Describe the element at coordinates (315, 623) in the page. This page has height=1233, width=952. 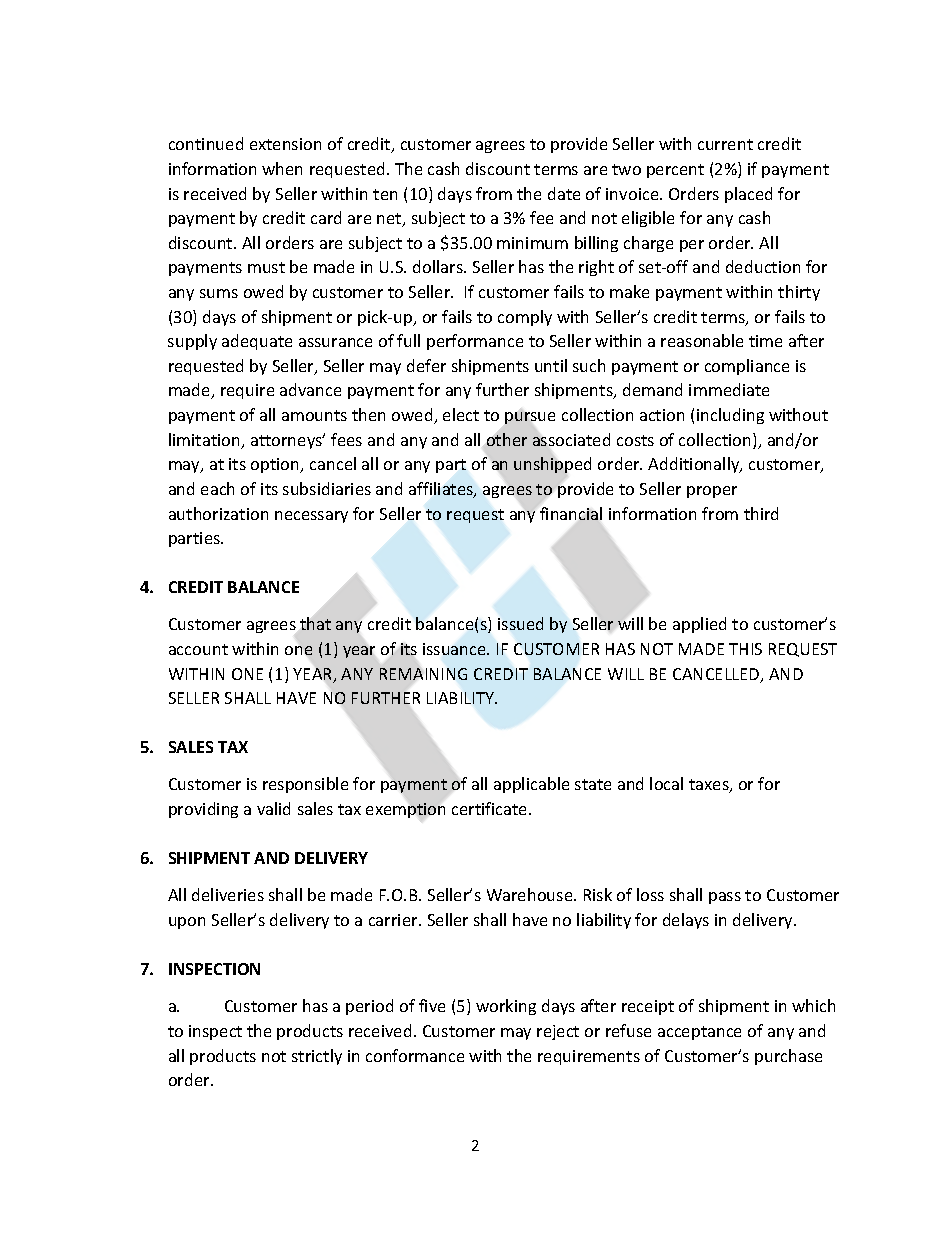
I see `that` at that location.
